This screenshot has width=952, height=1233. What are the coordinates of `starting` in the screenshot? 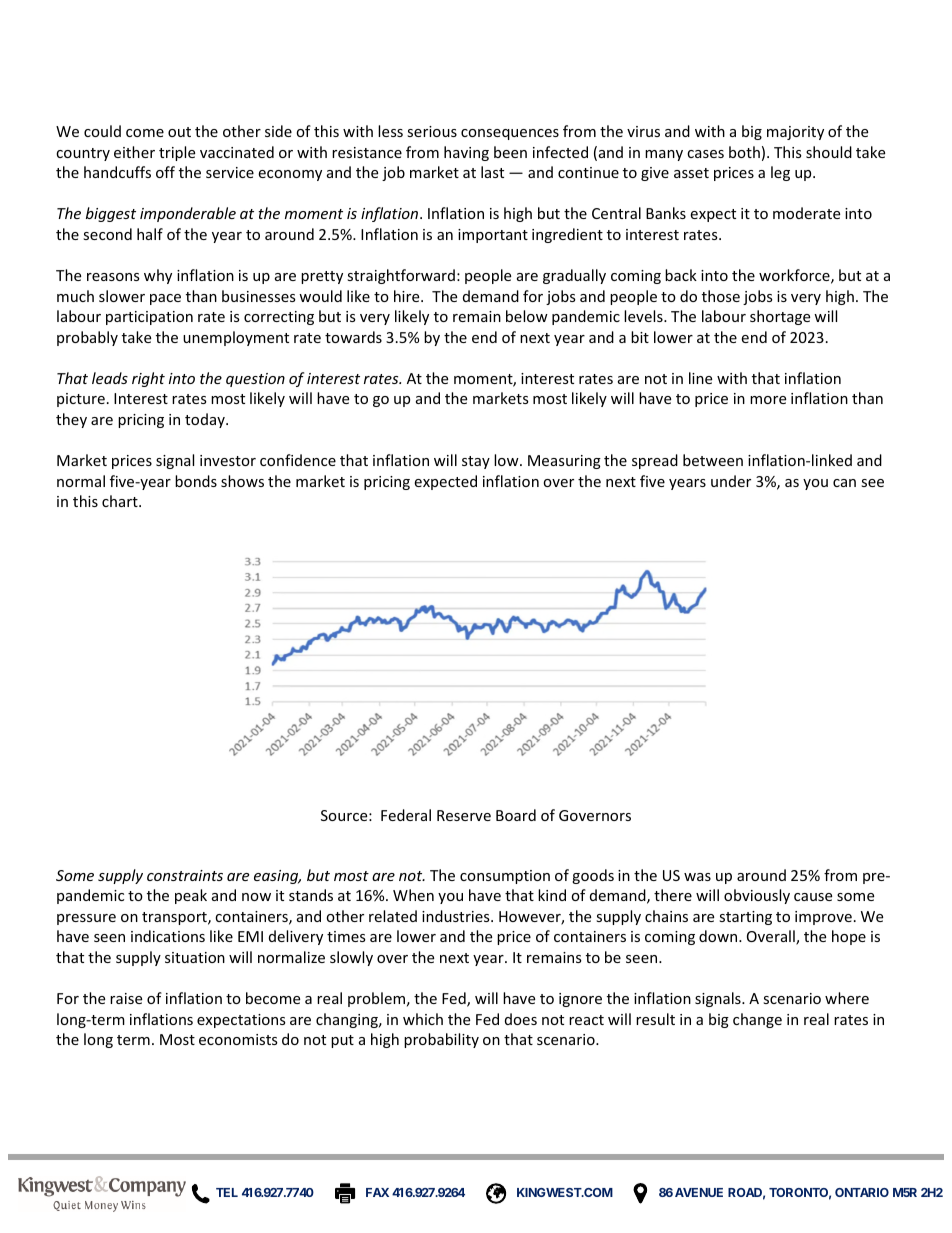 It's located at (745, 918).
